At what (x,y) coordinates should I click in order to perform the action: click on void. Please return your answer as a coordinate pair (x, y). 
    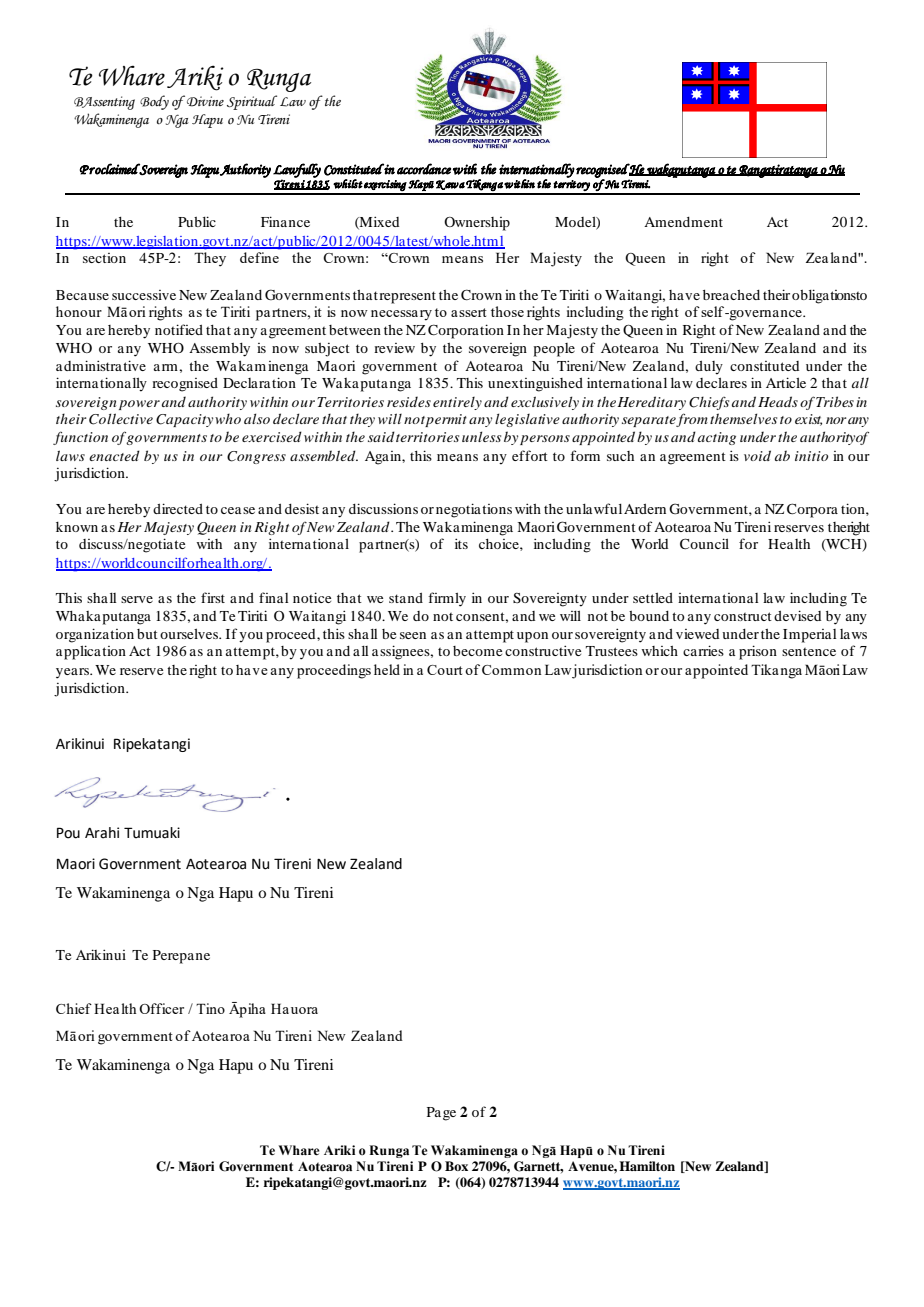
    Looking at the image, I should click on (757, 455).
